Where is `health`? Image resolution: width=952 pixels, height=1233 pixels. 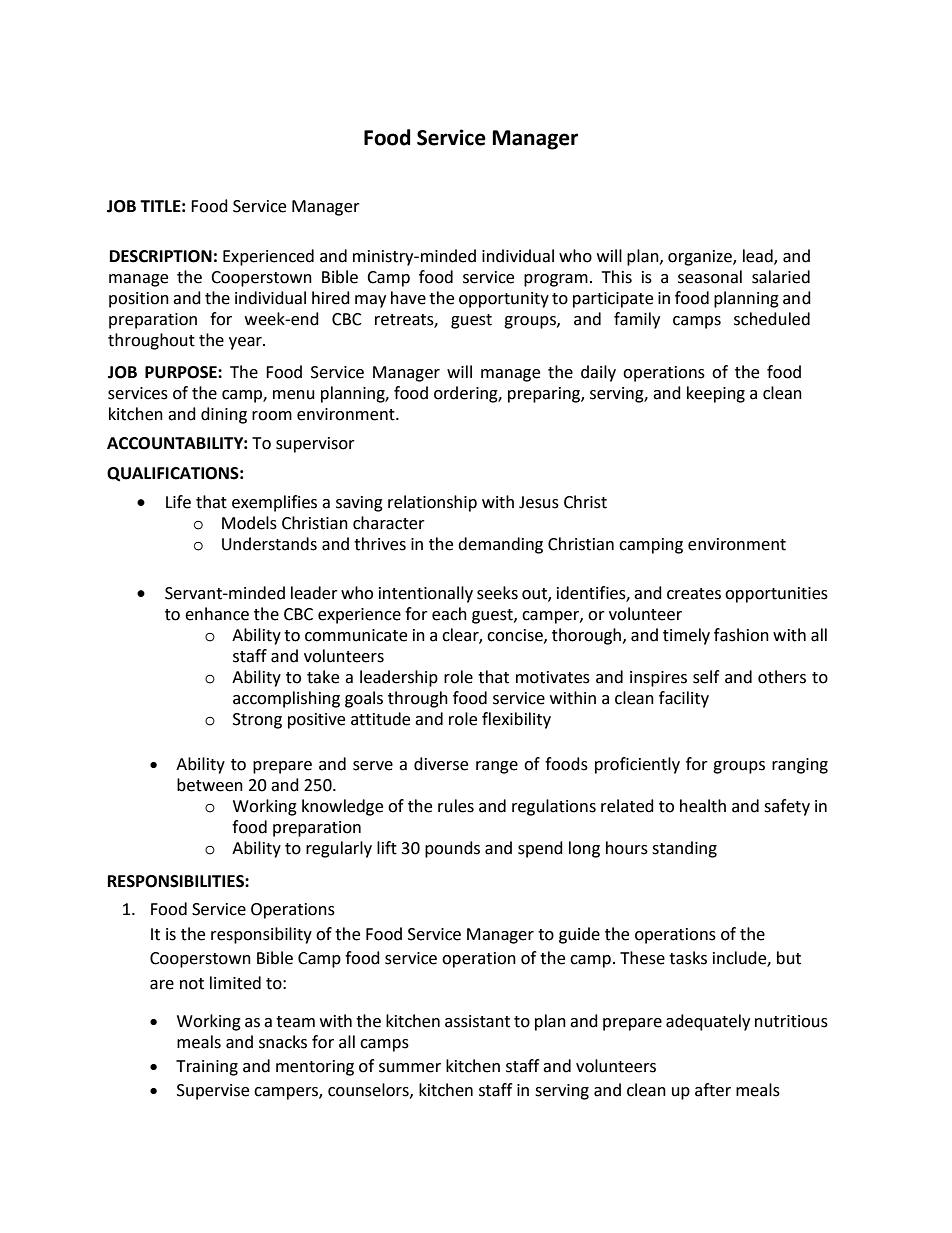
health is located at coordinates (703, 806).
